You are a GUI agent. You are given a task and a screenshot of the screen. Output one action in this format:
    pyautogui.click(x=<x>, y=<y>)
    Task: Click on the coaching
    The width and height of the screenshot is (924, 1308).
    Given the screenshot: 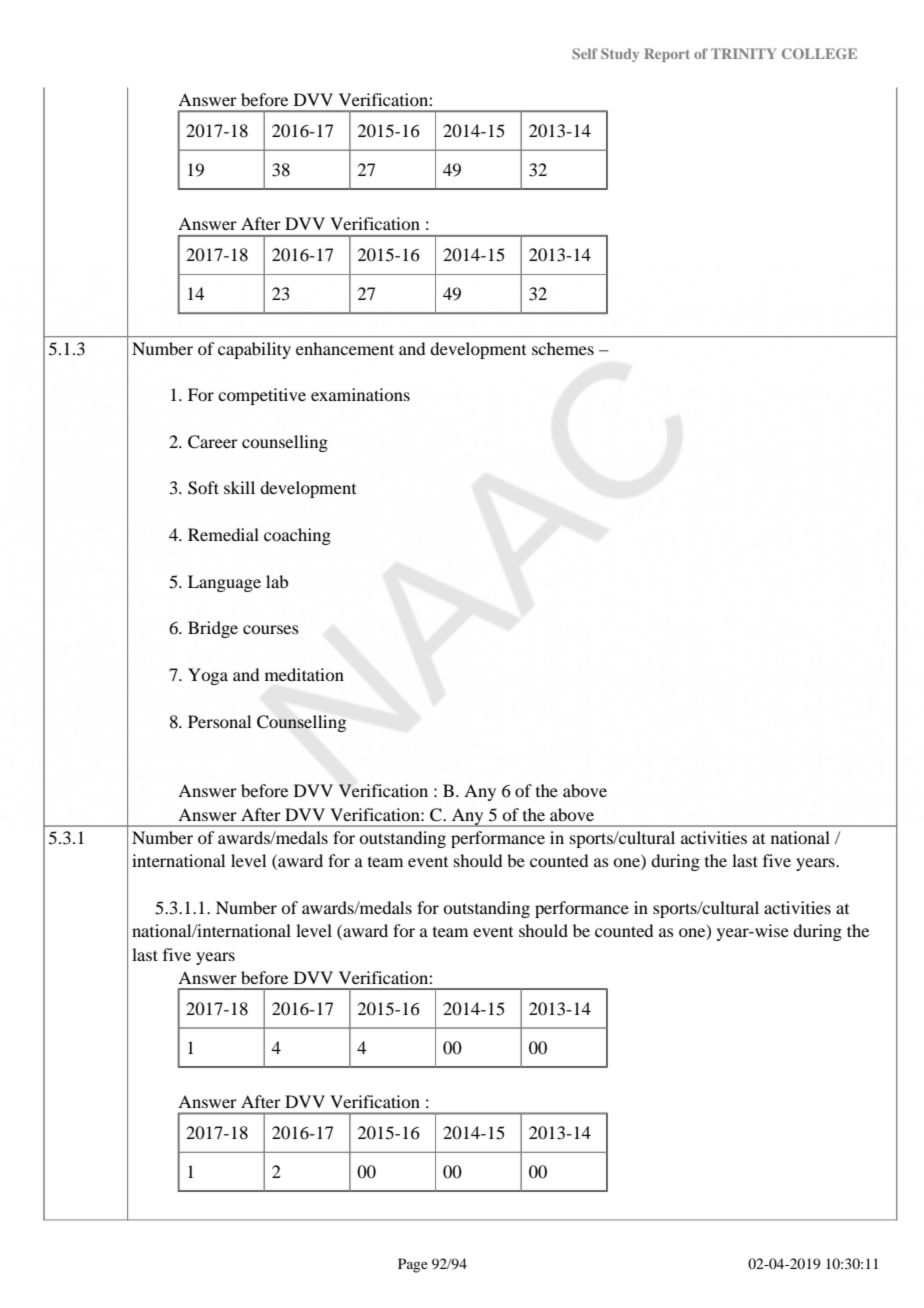 What is the action you would take?
    pyautogui.click(x=297, y=536)
